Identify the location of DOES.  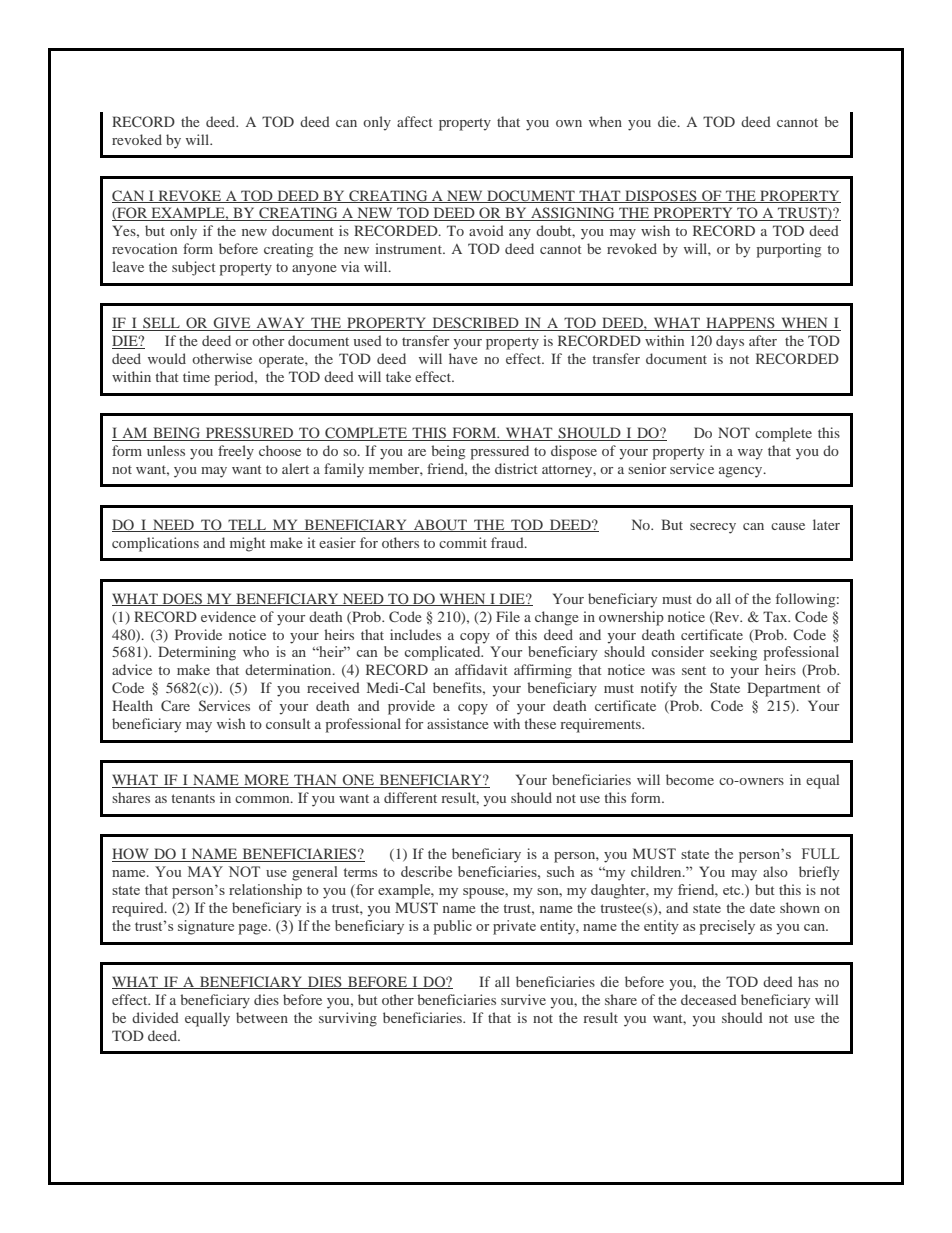
(182, 599).
